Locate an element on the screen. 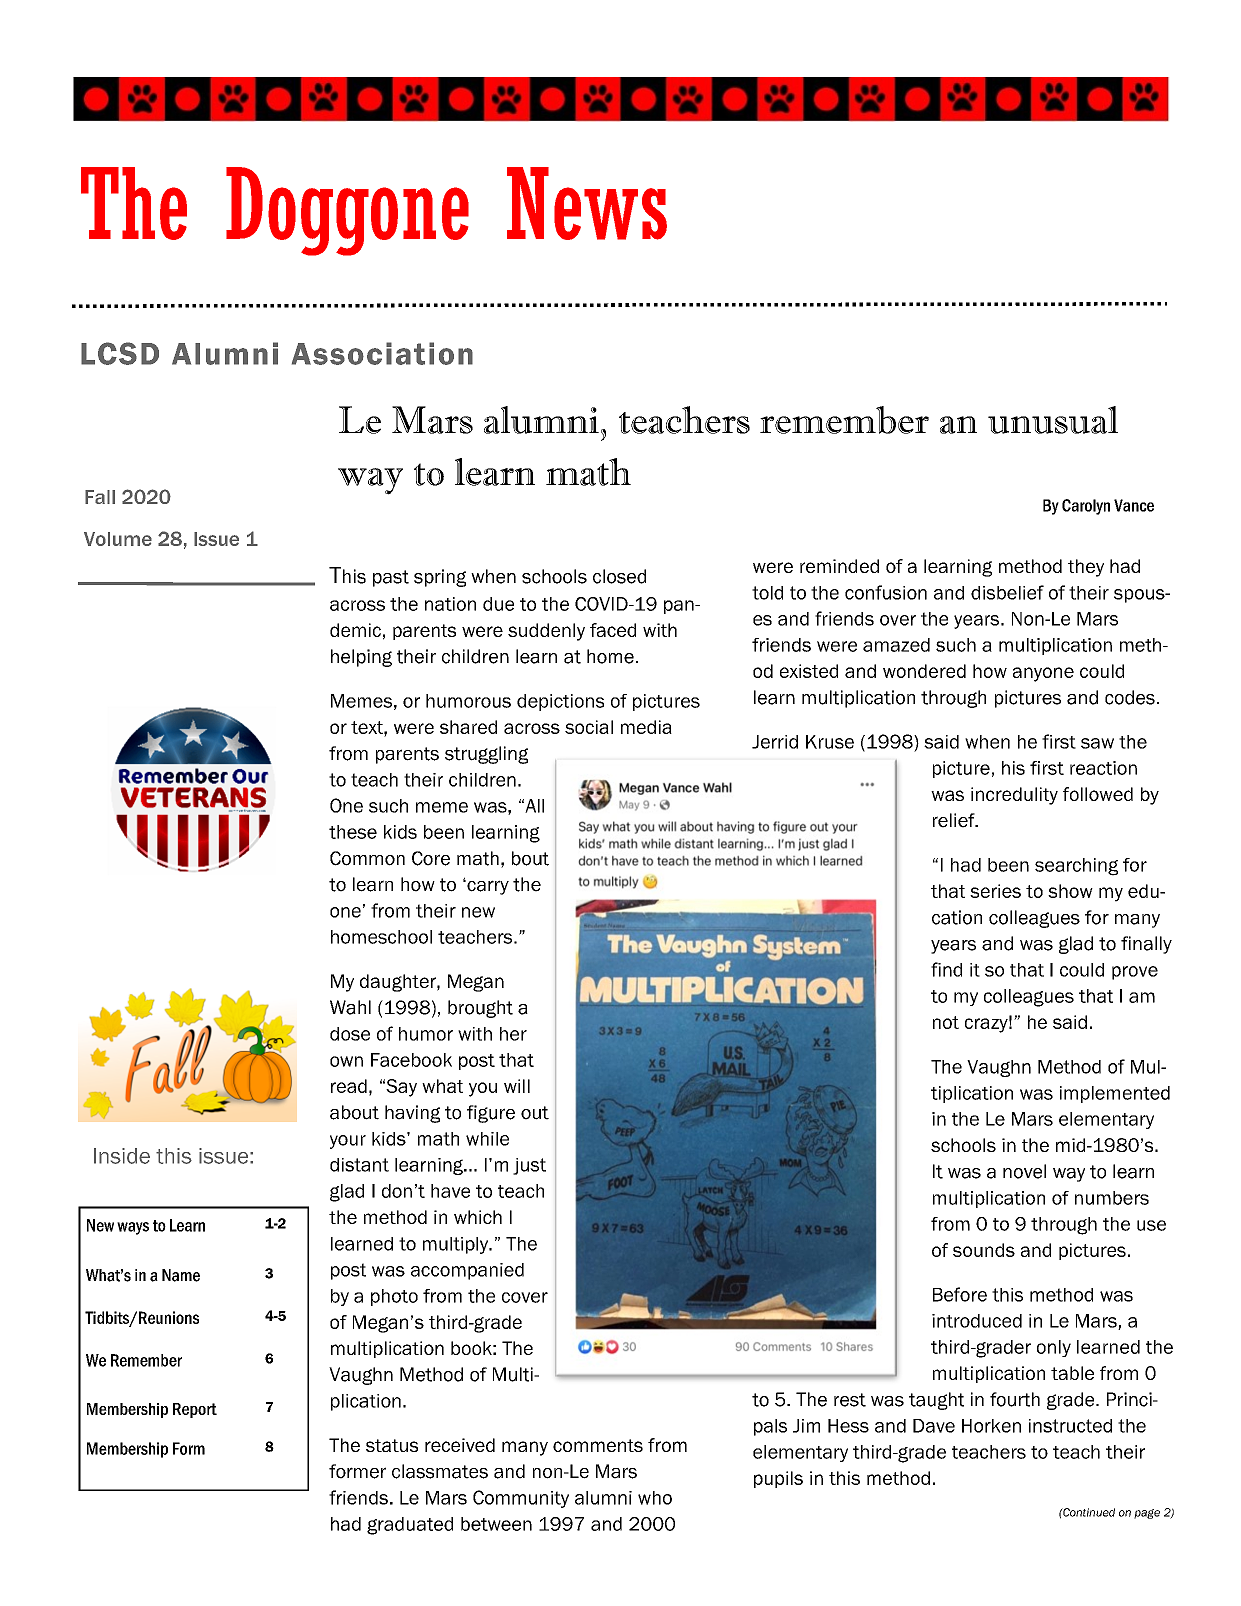  helping is located at coordinates (361, 658).
